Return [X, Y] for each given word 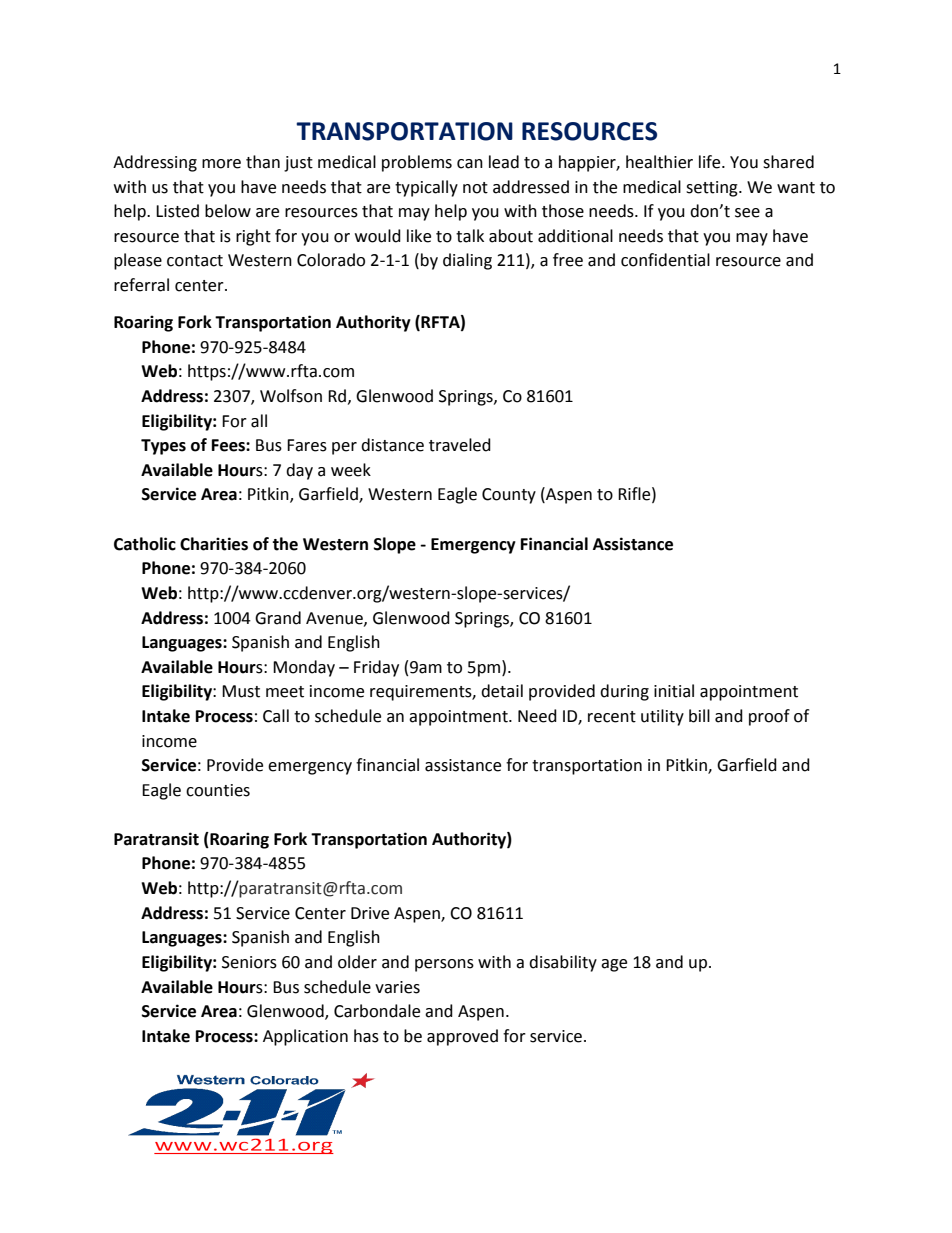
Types [163, 447]
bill [699, 716]
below [228, 211]
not [475, 188]
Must [241, 691]
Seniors [249, 962]
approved [462, 1037]
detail [502, 691]
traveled [460, 445]
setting [713, 189]
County [509, 496]
